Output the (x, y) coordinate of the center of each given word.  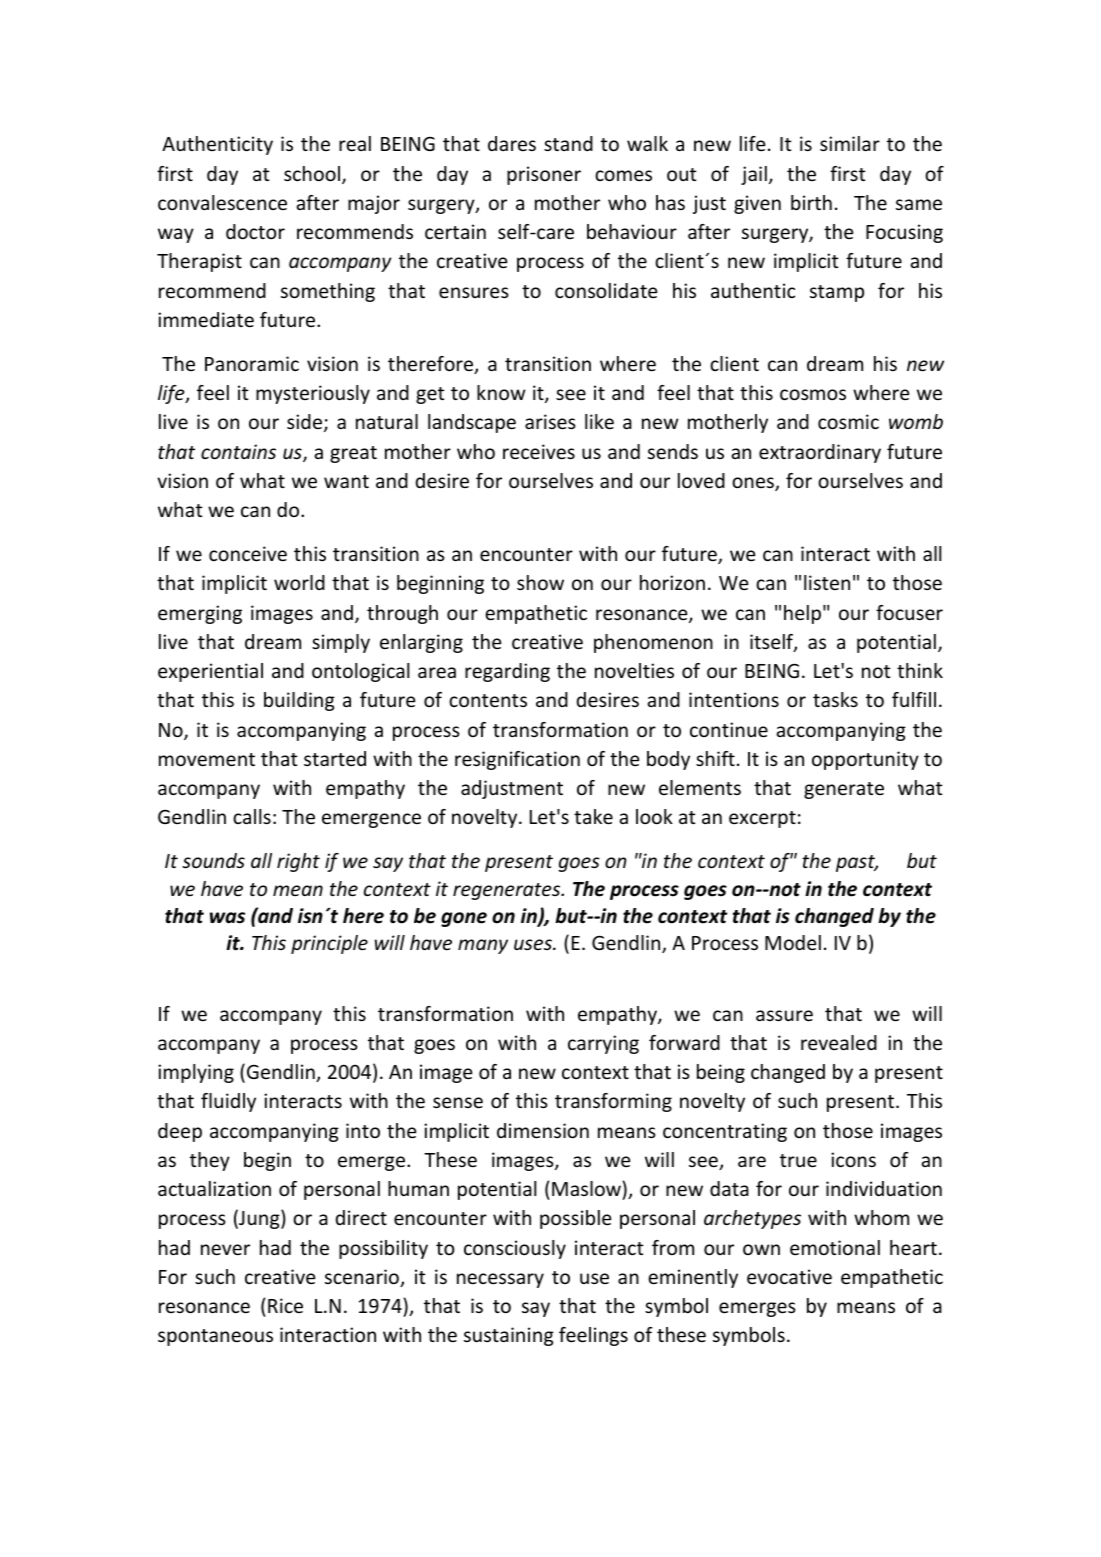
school (312, 173)
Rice (285, 1305)
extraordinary (820, 453)
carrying (603, 1044)
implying (196, 1073)
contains (238, 451)
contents (488, 700)
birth (811, 202)
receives (539, 451)
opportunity (865, 760)
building (299, 701)
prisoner (544, 175)
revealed (839, 1042)
